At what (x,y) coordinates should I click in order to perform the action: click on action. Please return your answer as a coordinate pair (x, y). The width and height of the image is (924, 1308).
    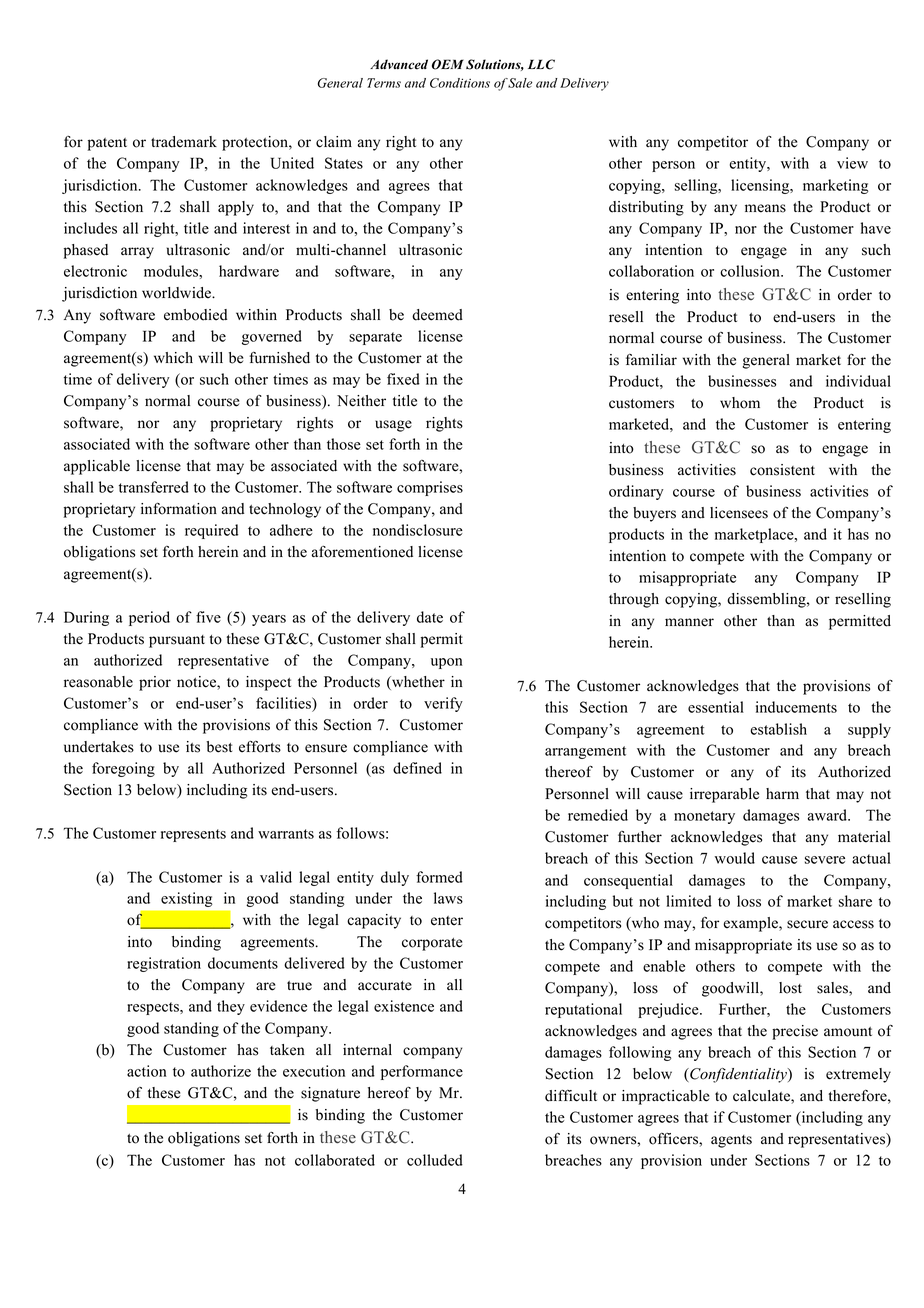
    Looking at the image, I should click on (147, 1071).
